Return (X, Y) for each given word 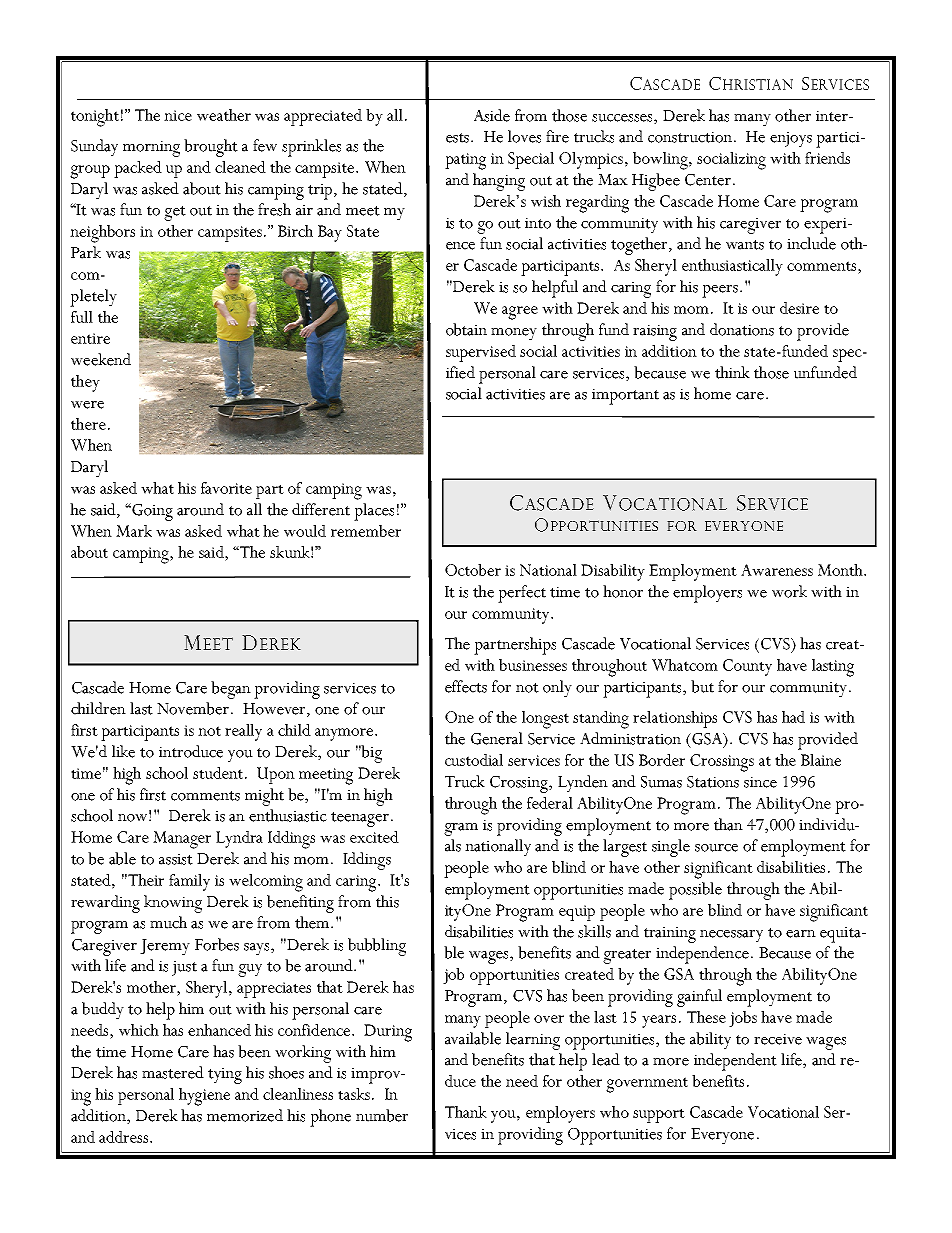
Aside (492, 115)
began (231, 690)
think (732, 372)
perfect (522, 594)
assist (176, 859)
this (387, 901)
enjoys (791, 140)
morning (151, 149)
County (747, 667)
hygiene (204, 1097)
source (716, 848)
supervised (481, 353)
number (382, 1115)
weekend (101, 359)
